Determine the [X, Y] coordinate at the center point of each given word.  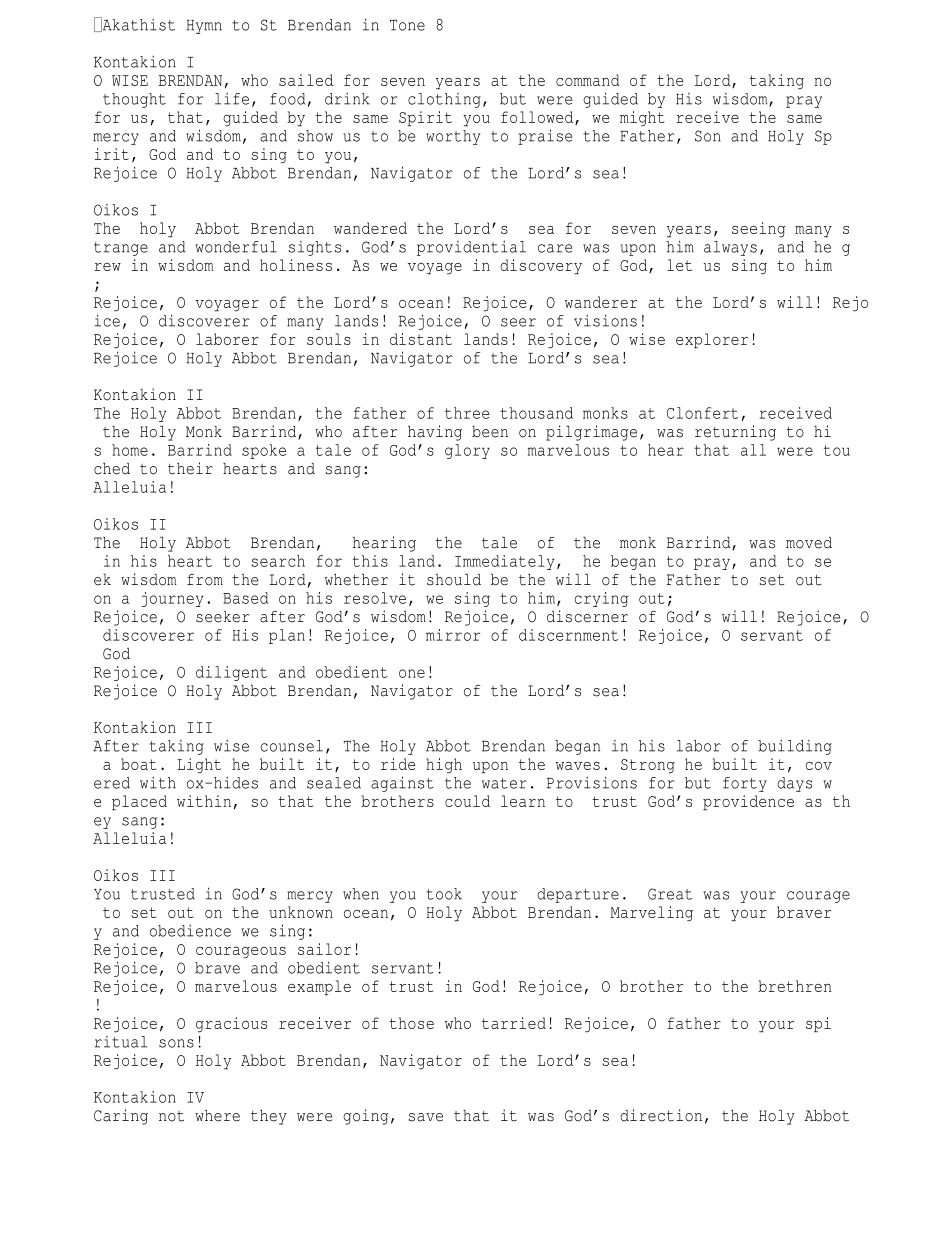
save [426, 1117]
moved [809, 543]
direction [661, 1115]
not [171, 1116]
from [205, 580]
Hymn [204, 27]
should [454, 580]
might [642, 118]
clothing [444, 100]
